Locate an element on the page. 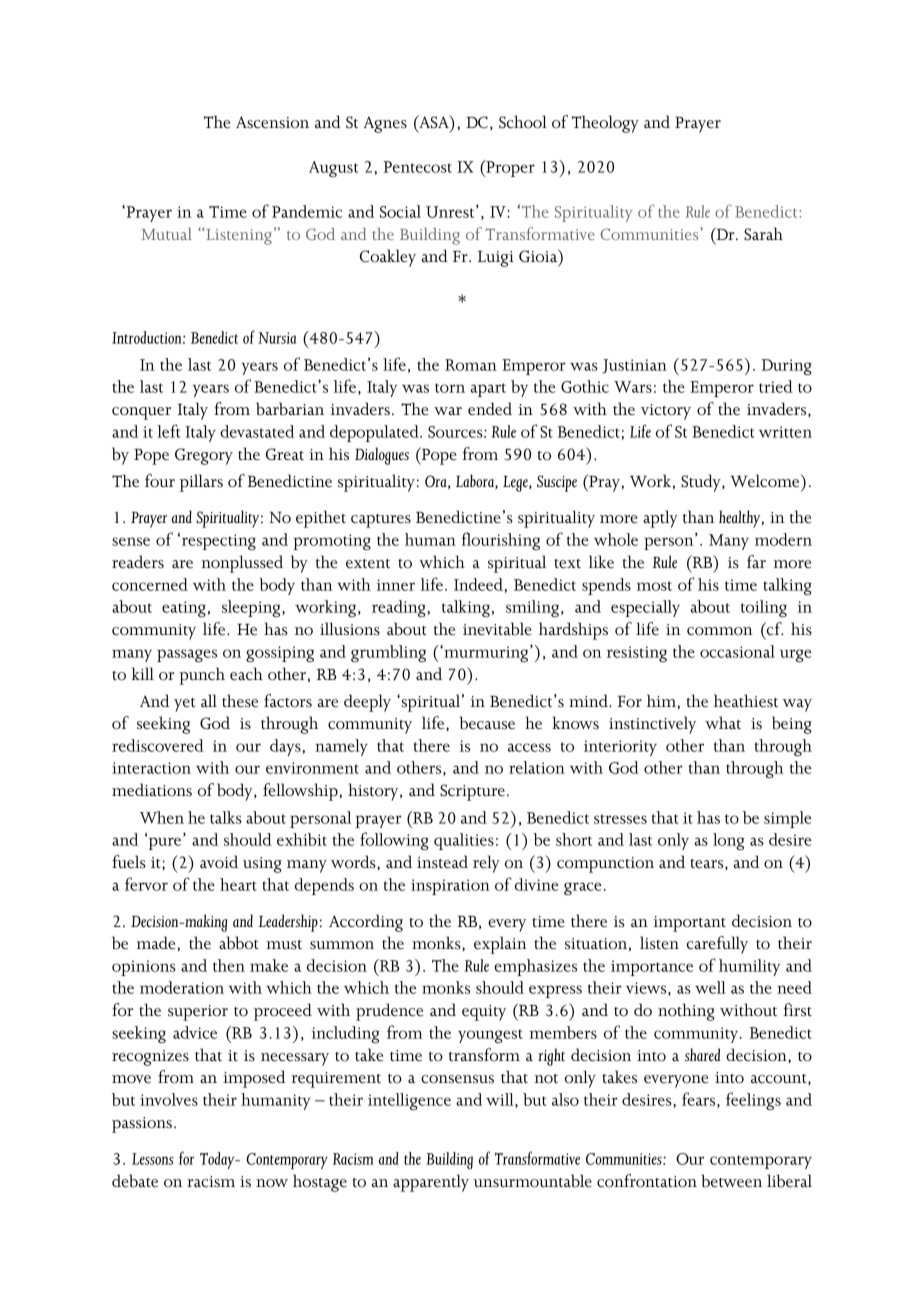 The image size is (924, 1308). murmuring is located at coordinates (486, 653).
